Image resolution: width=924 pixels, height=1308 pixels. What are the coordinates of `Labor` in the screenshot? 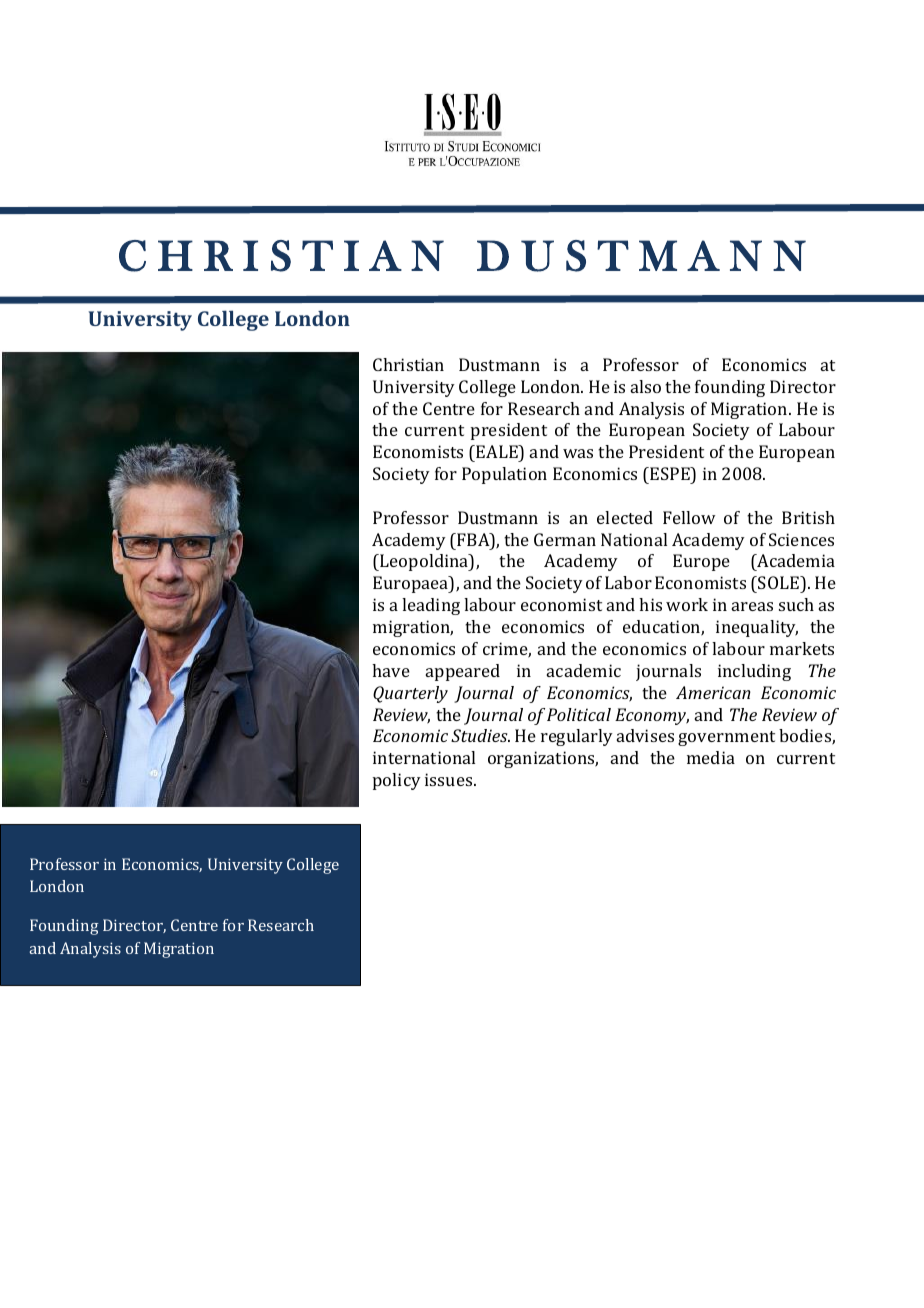 It's located at (628, 582).
